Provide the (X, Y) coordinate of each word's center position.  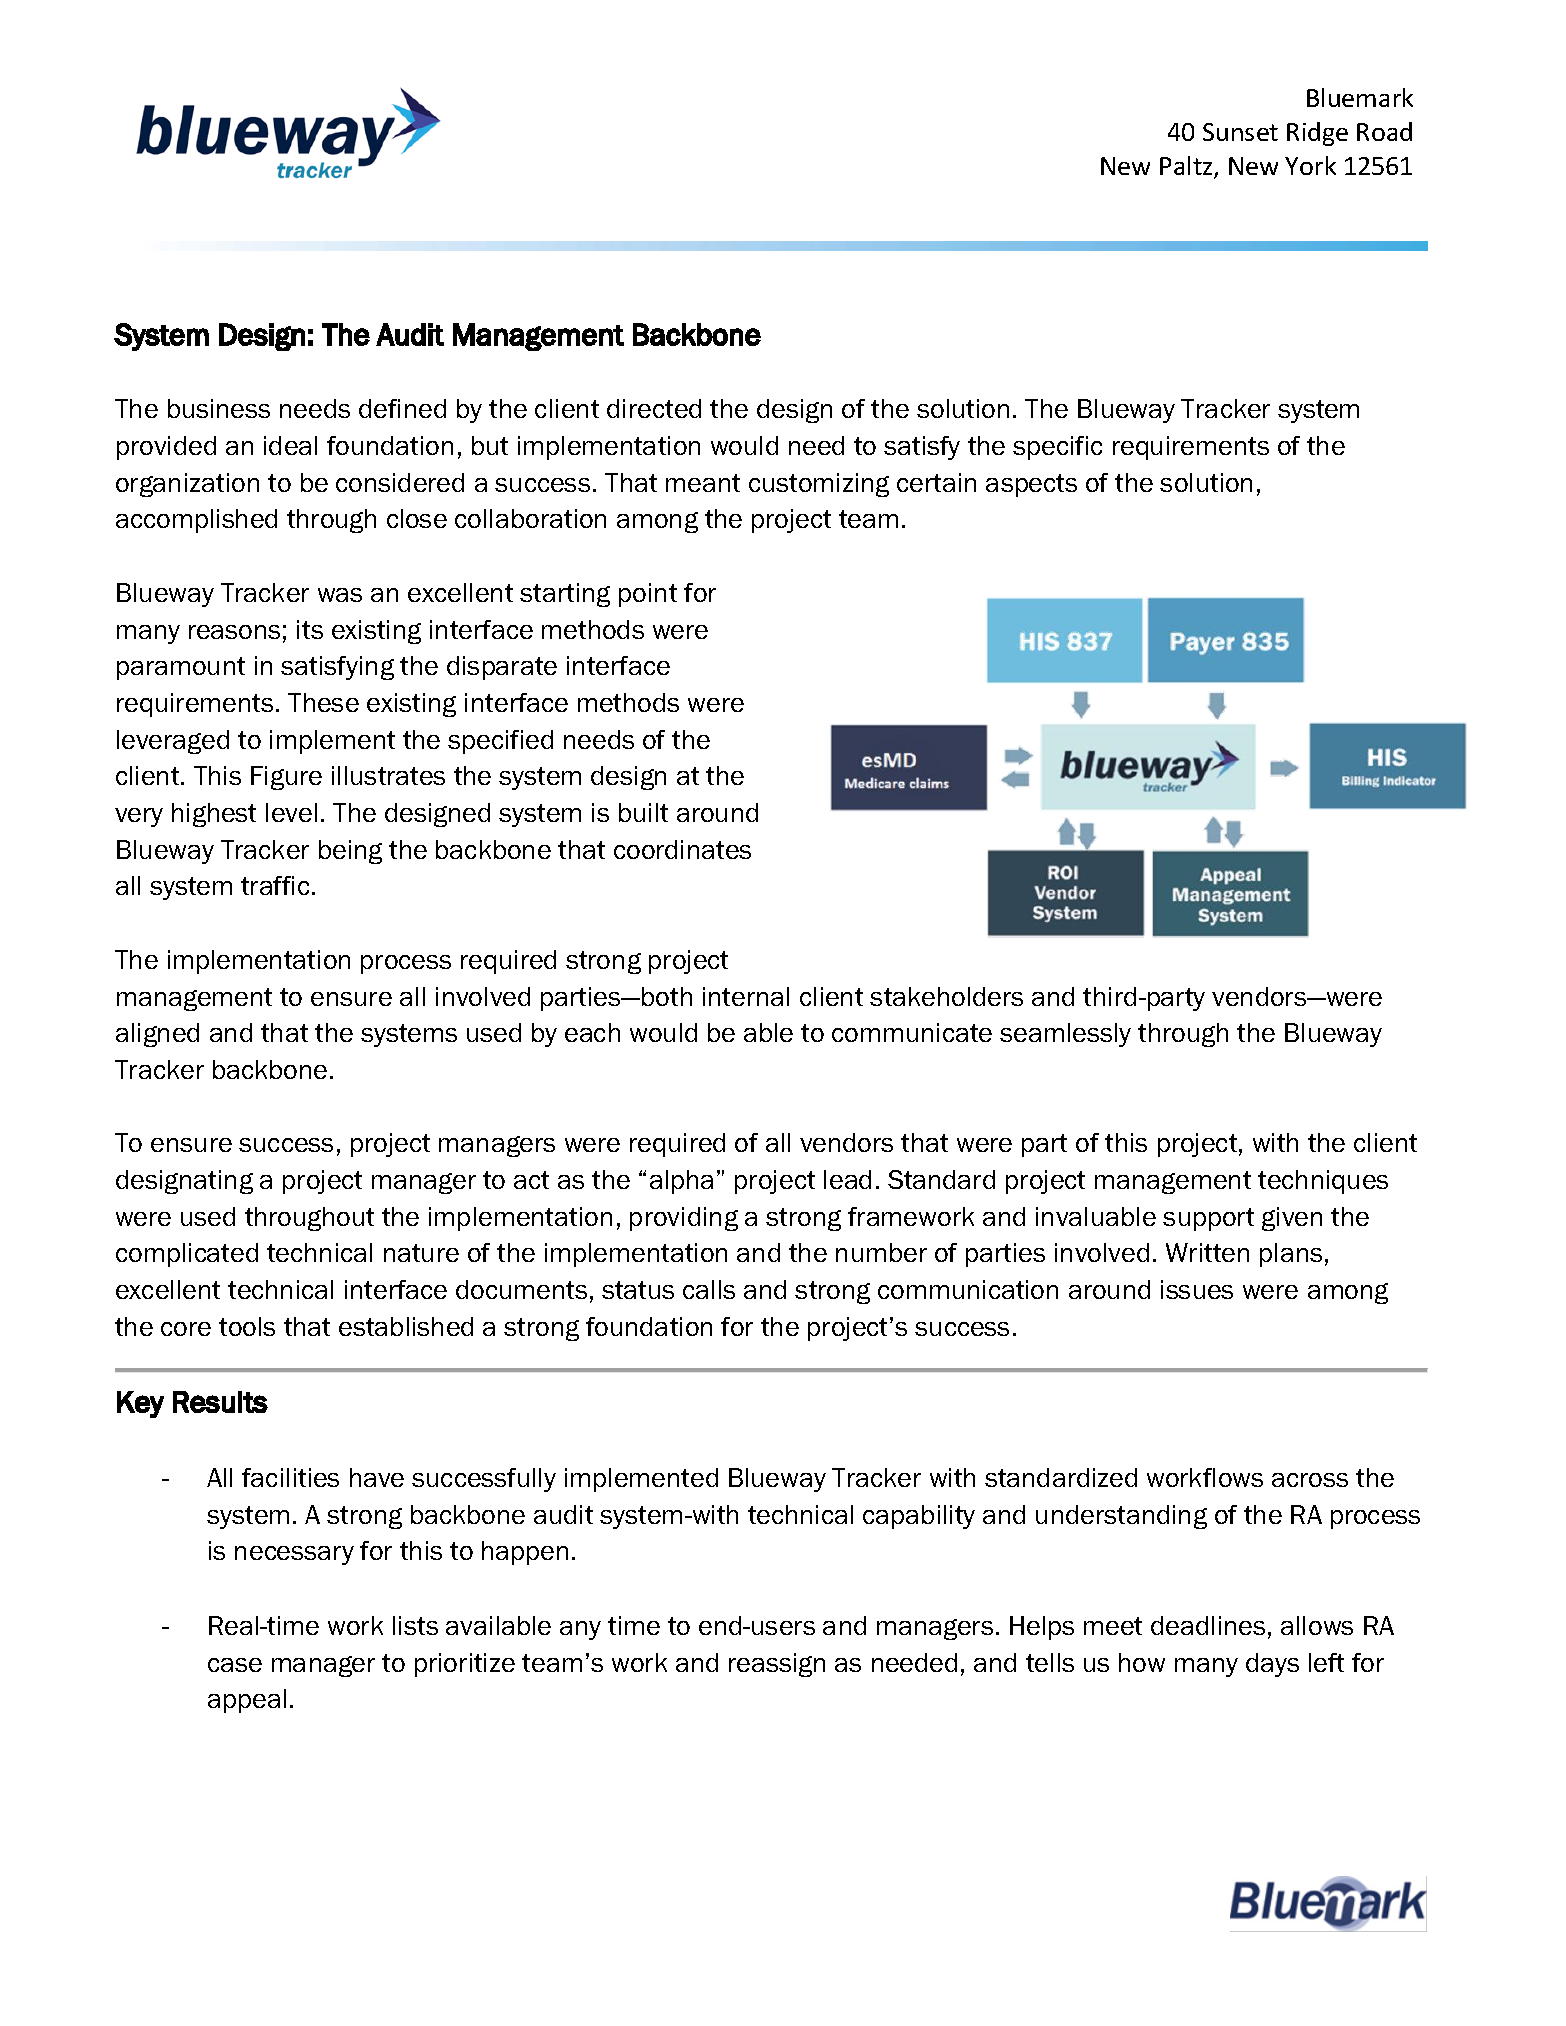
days (1272, 1665)
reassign (777, 1665)
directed (654, 408)
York (1310, 165)
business (219, 408)
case (235, 1665)
